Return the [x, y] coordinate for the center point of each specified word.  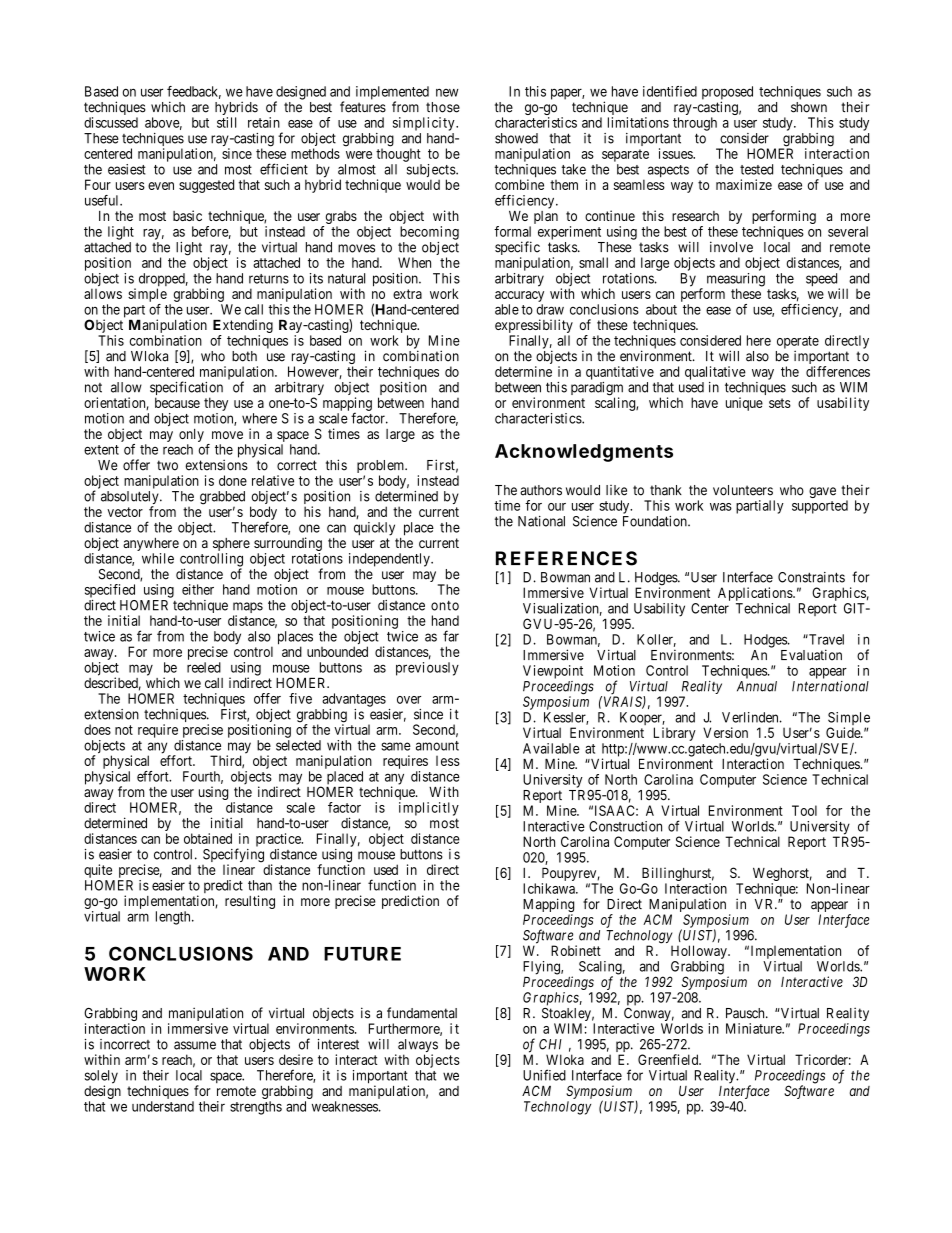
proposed [727, 94]
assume [195, 1045]
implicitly [429, 809]
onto [445, 606]
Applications [756, 594]
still [226, 122]
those [443, 107]
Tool [804, 810]
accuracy [519, 296]
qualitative [715, 373]
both [244, 356]
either [198, 589]
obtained [208, 838]
